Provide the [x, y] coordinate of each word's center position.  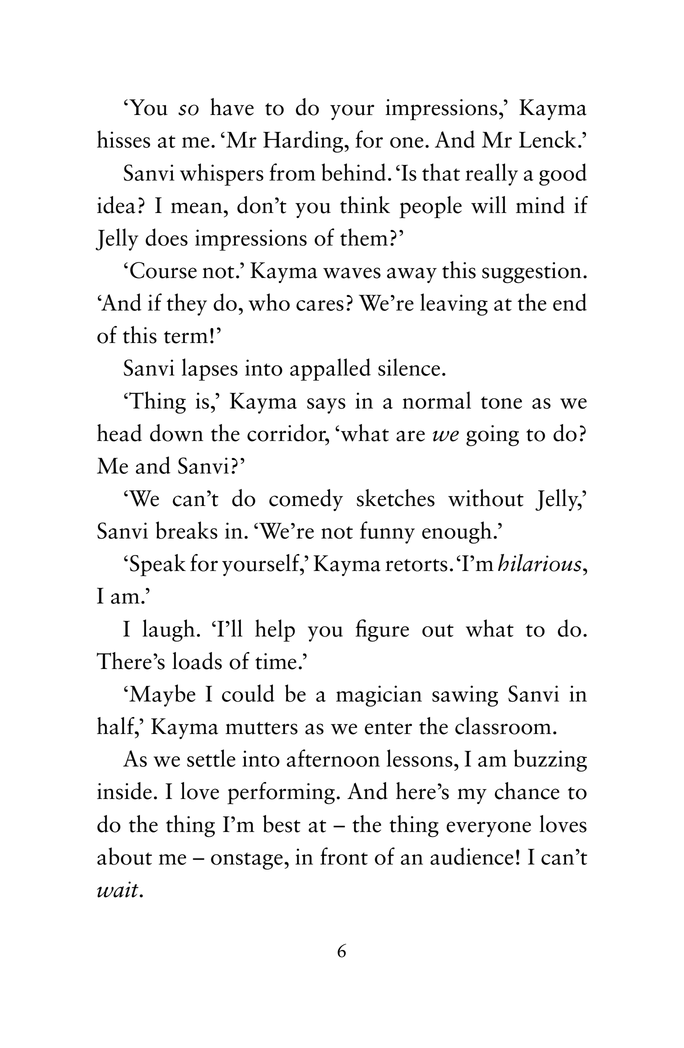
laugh [169, 630]
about [124, 856]
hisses [123, 139]
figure [382, 630]
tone [501, 402]
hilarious [541, 563]
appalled [330, 369]
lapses [210, 369]
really [491, 174]
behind [354, 172]
